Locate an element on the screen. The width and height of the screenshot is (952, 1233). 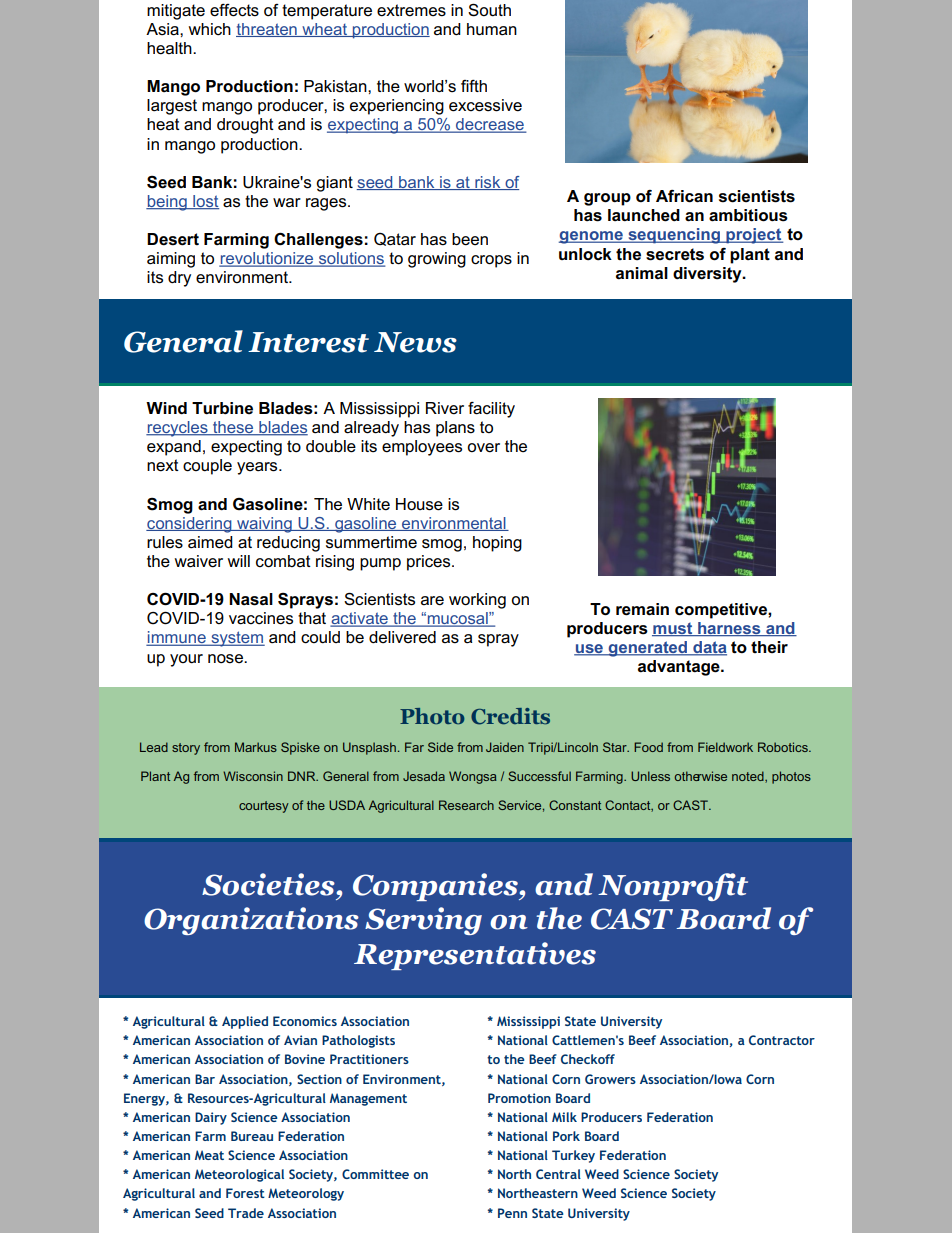
Meteorological is located at coordinates (239, 1175).
